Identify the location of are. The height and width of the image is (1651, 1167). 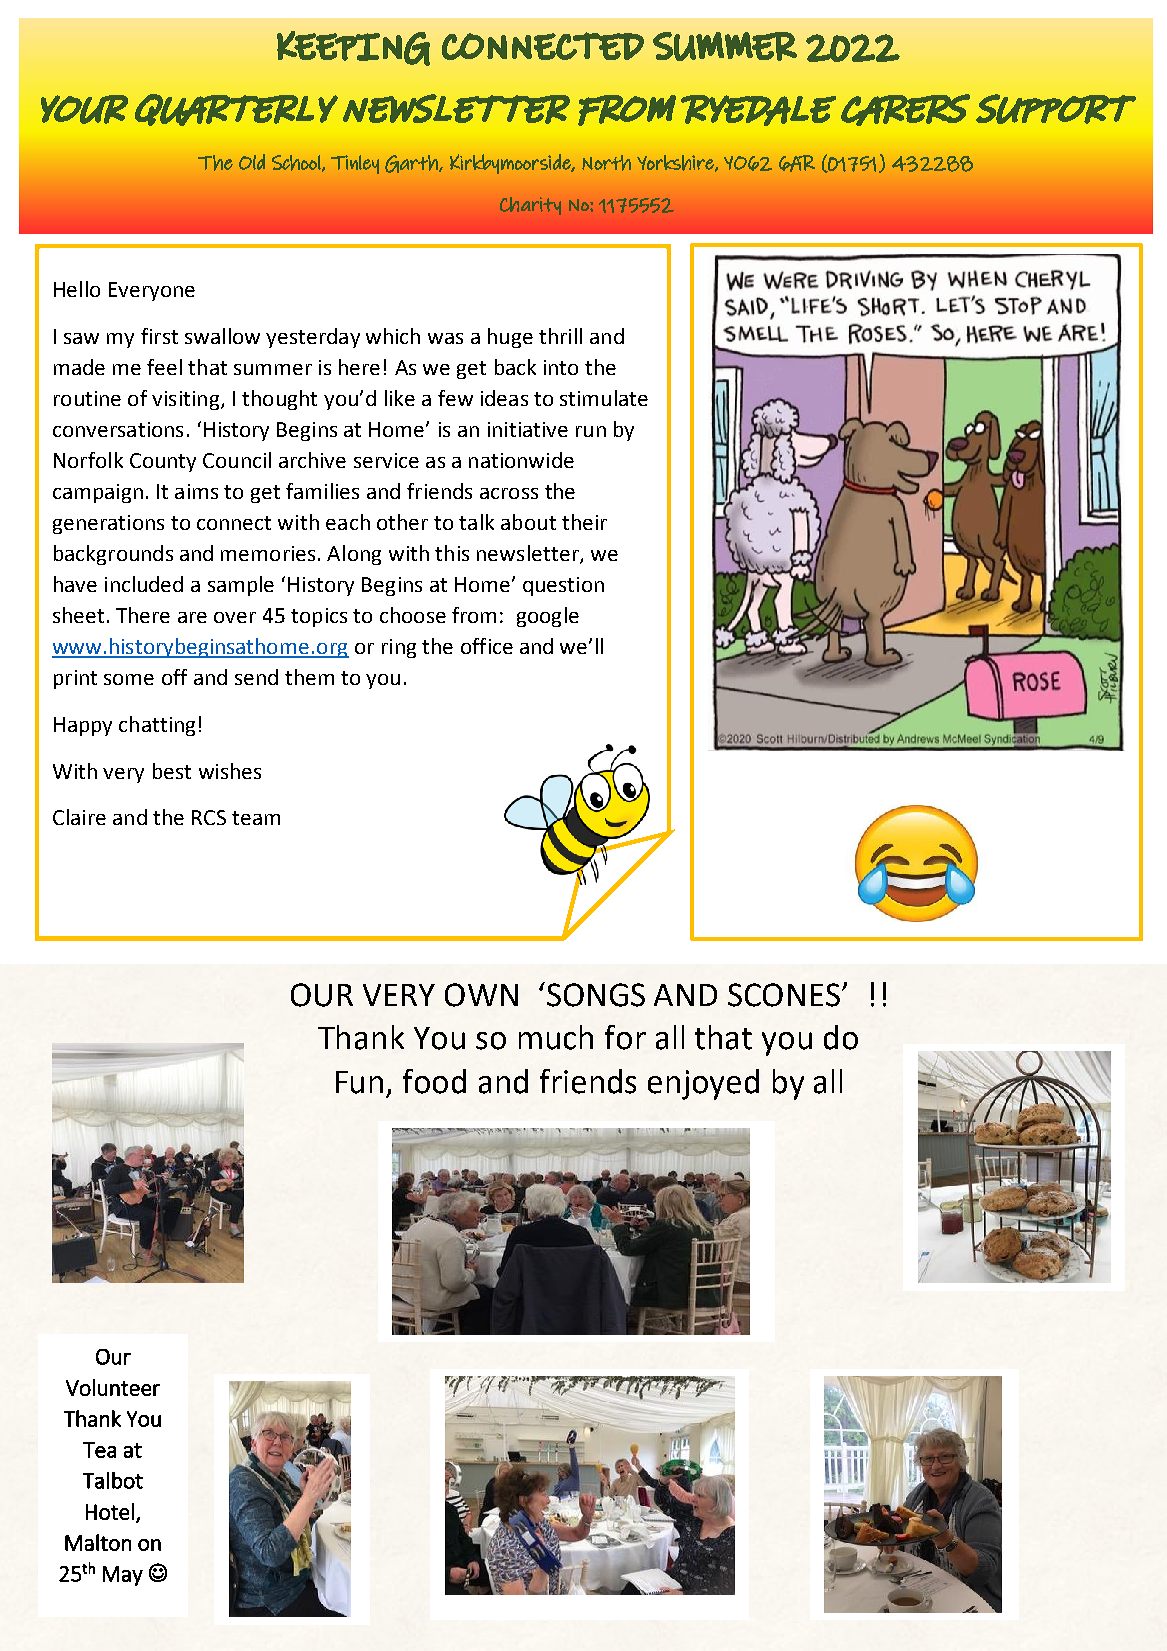
(192, 617).
